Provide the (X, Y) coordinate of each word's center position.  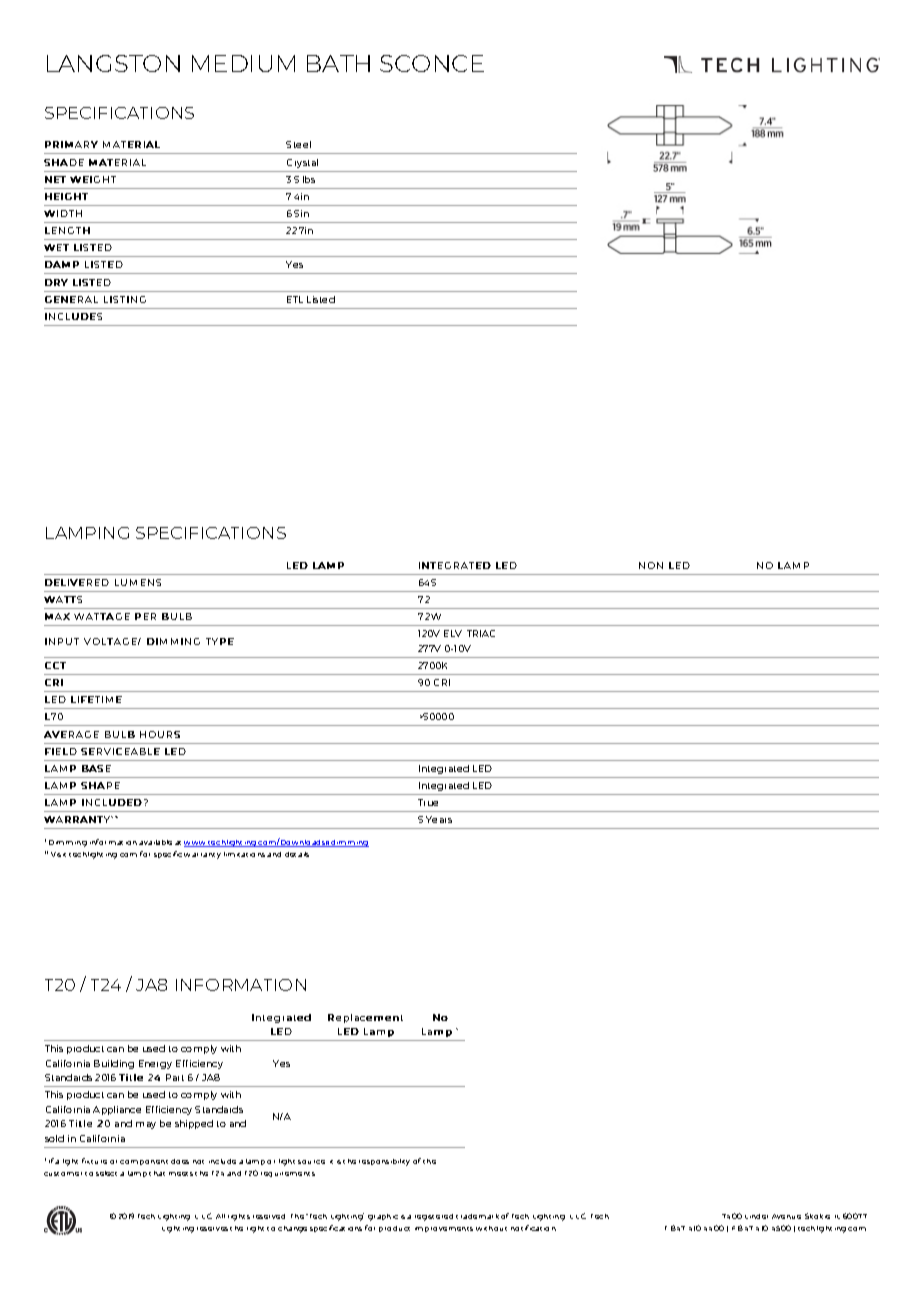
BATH (338, 63)
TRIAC (481, 633)
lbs (309, 179)
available (155, 842)
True (428, 802)
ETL (295, 299)
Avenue (786, 1216)
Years (439, 819)
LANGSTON (113, 63)
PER (145, 616)
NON (651, 565)
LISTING (125, 299)
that (157, 1173)
